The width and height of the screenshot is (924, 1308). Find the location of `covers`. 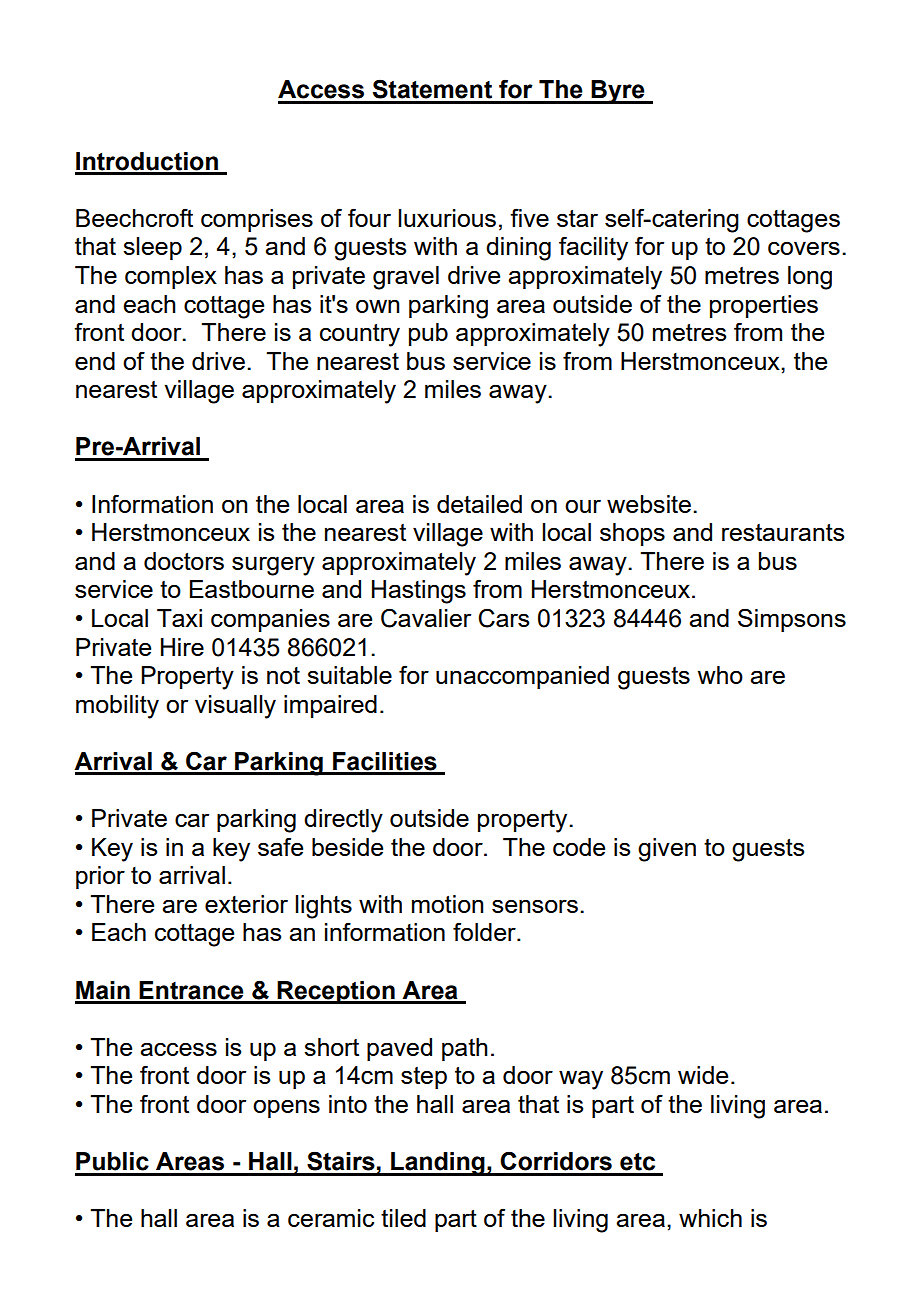

covers is located at coordinates (804, 248).
